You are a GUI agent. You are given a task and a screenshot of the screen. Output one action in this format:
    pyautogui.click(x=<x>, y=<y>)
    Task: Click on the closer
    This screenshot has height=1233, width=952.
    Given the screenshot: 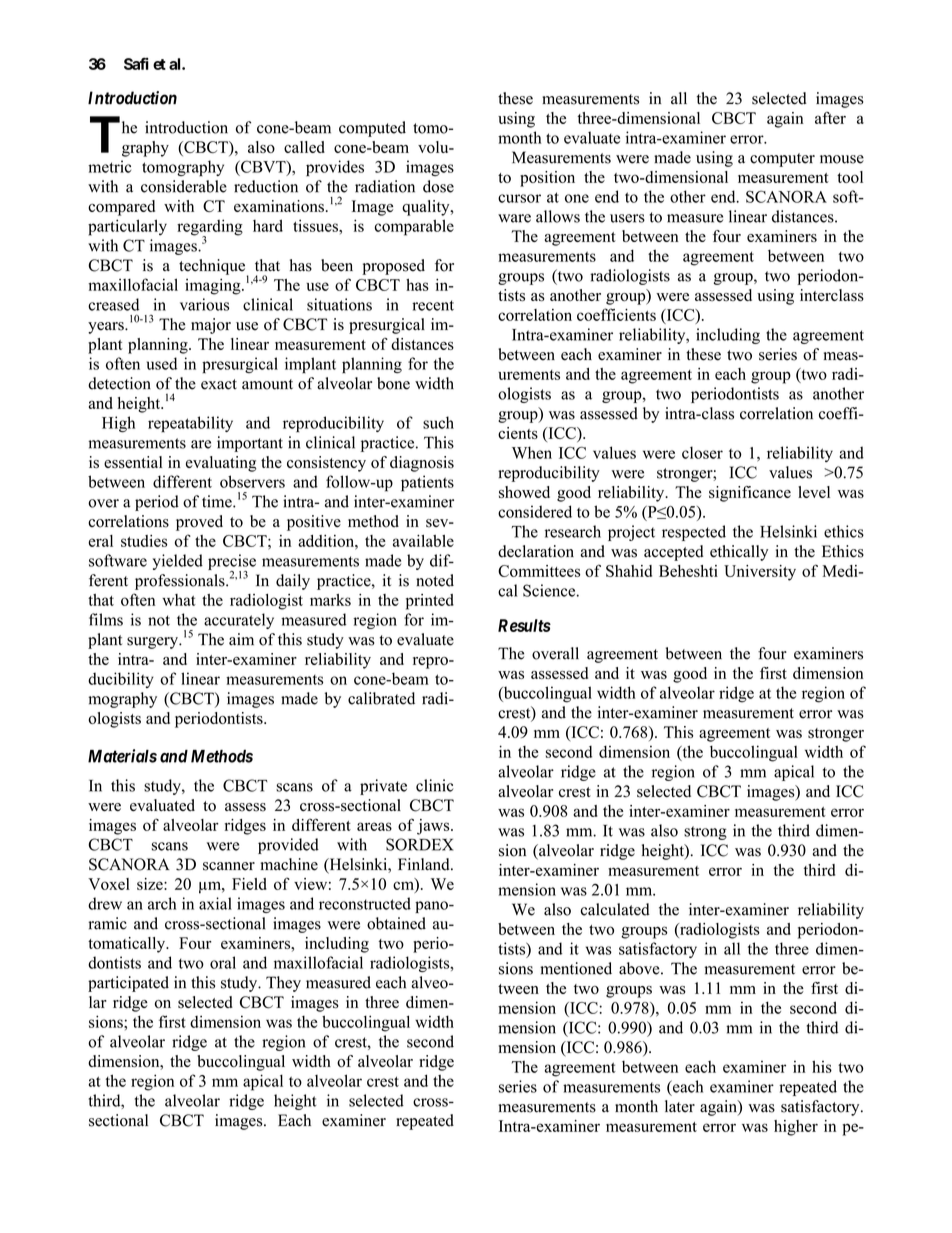 What is the action you would take?
    pyautogui.click(x=702, y=452)
